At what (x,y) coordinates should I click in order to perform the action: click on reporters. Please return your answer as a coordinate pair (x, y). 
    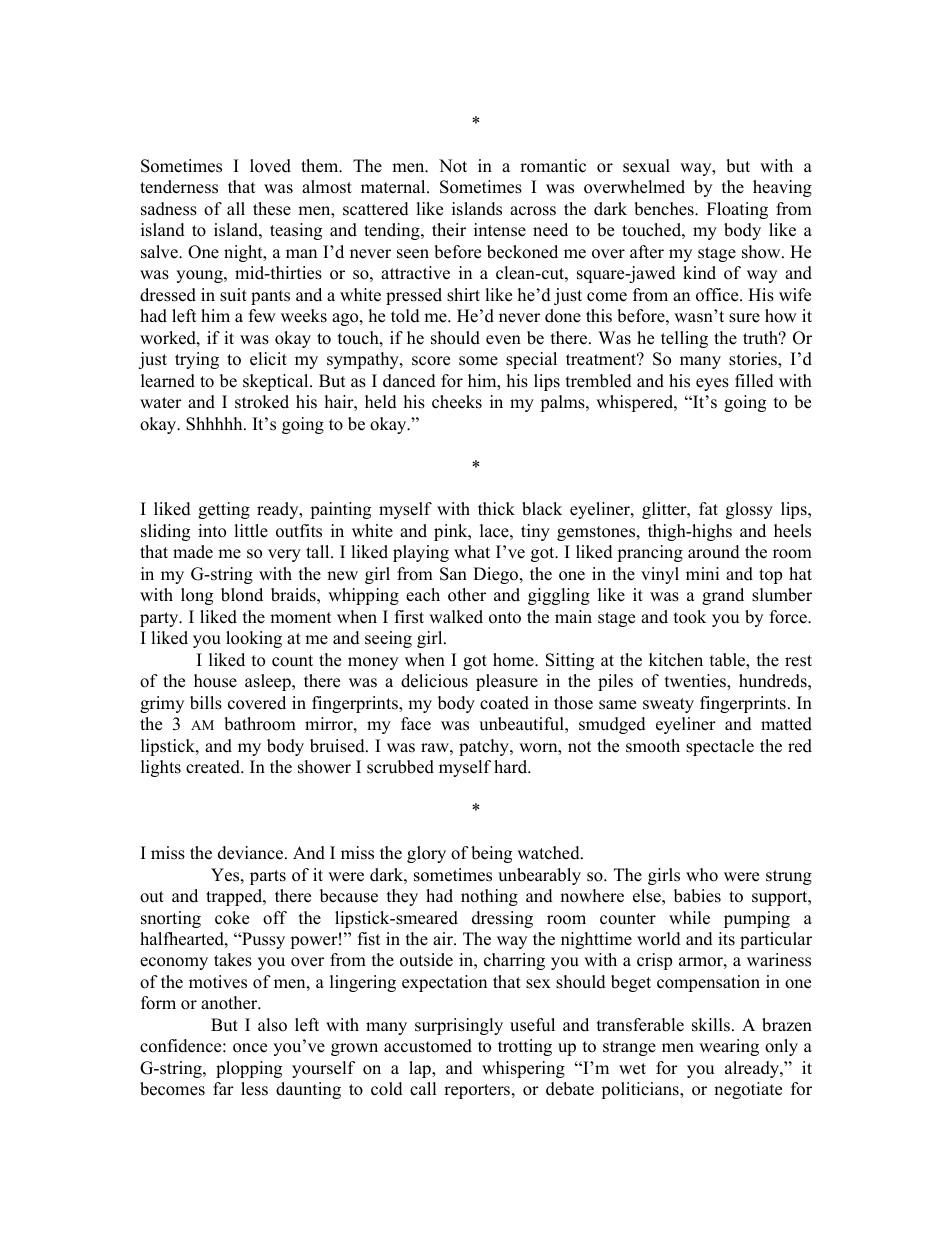
    Looking at the image, I should click on (478, 1091).
